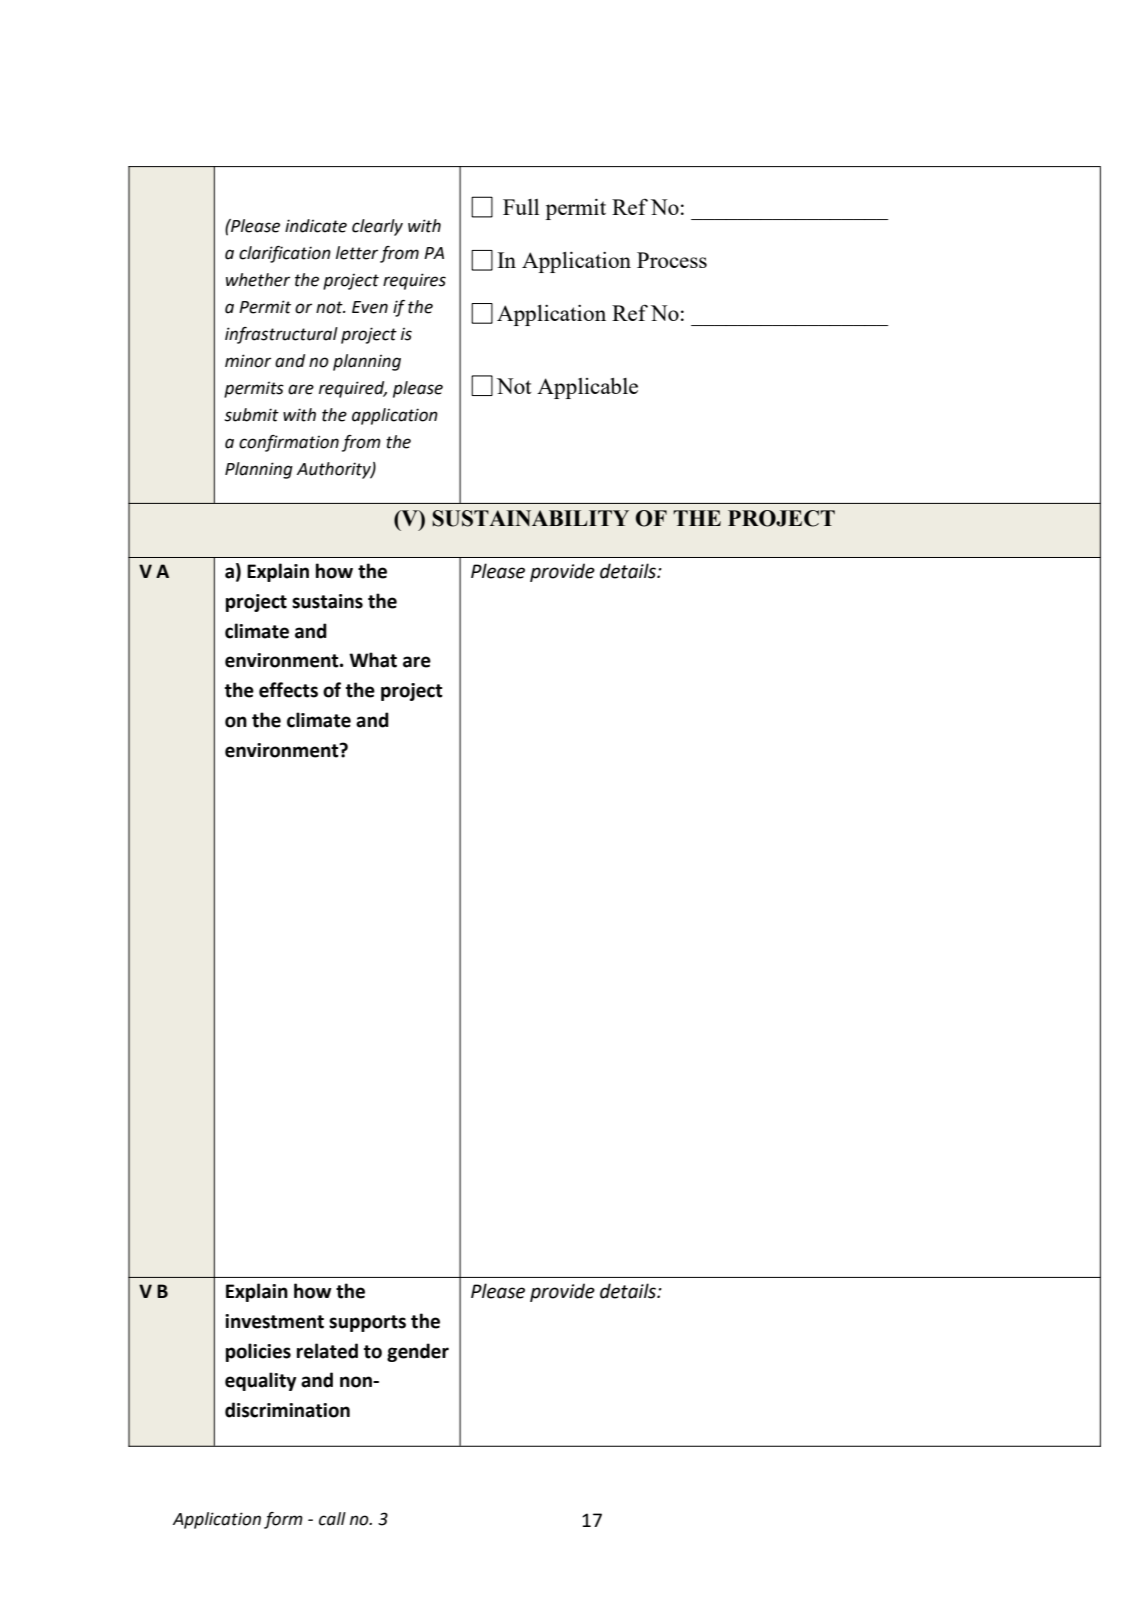 The image size is (1147, 1621). What do you see at coordinates (530, 518) in the screenshot?
I see `SUSTAINABILITY` at bounding box center [530, 518].
